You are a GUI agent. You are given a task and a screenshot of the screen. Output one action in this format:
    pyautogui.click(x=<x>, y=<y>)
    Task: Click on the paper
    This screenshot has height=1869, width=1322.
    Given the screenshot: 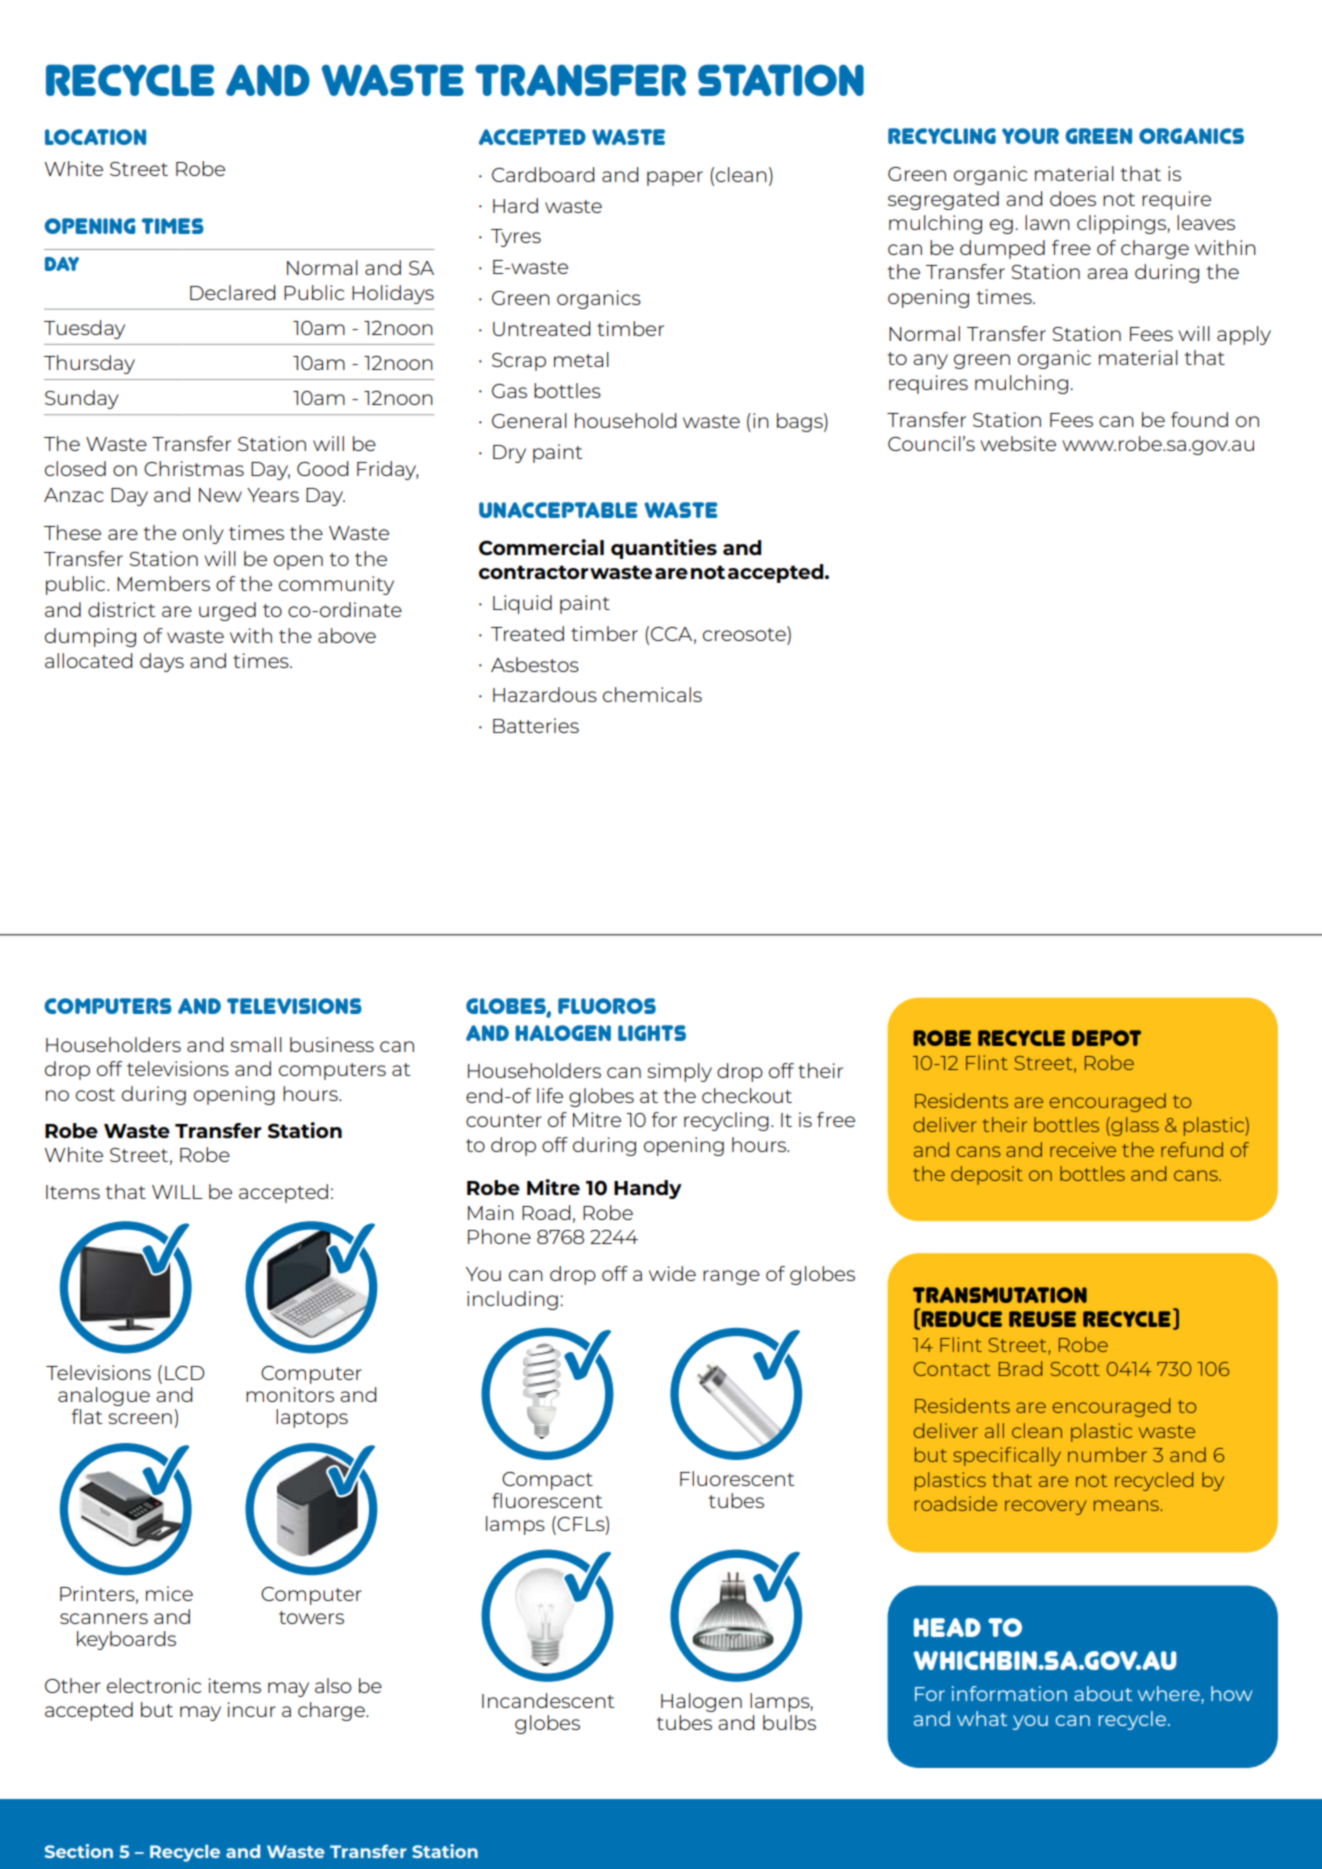 What is the action you would take?
    pyautogui.click(x=675, y=178)
